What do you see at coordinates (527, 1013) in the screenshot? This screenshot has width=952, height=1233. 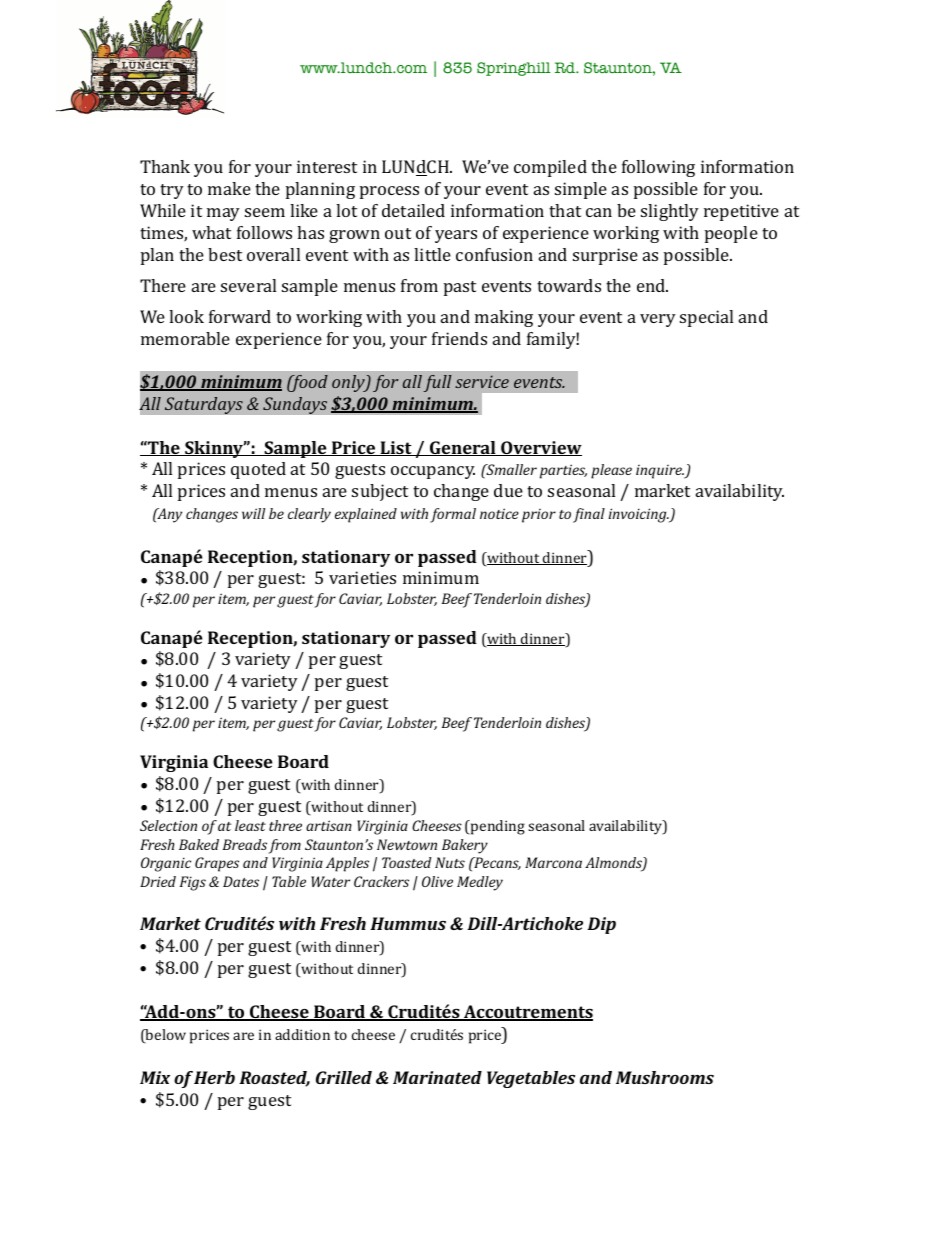 I see `Accoutrements` at bounding box center [527, 1013].
